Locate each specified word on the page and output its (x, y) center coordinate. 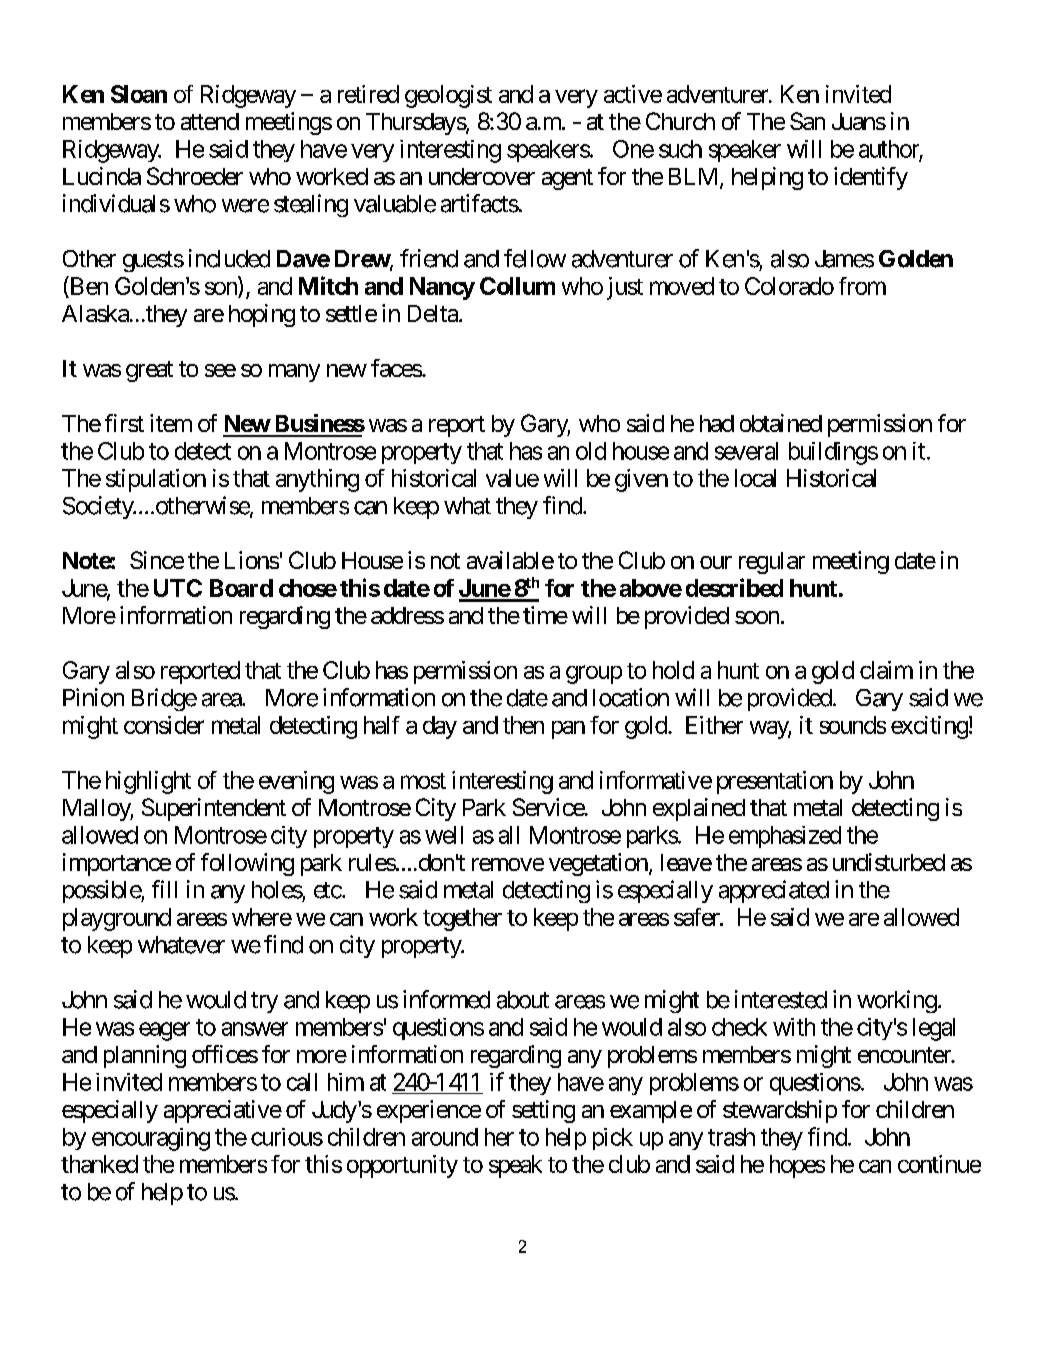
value (512, 478)
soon (757, 617)
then (523, 725)
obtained (781, 423)
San (807, 121)
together (462, 919)
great (149, 371)
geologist (448, 96)
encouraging (151, 1139)
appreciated (774, 891)
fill (164, 889)
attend (210, 121)
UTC (178, 588)
